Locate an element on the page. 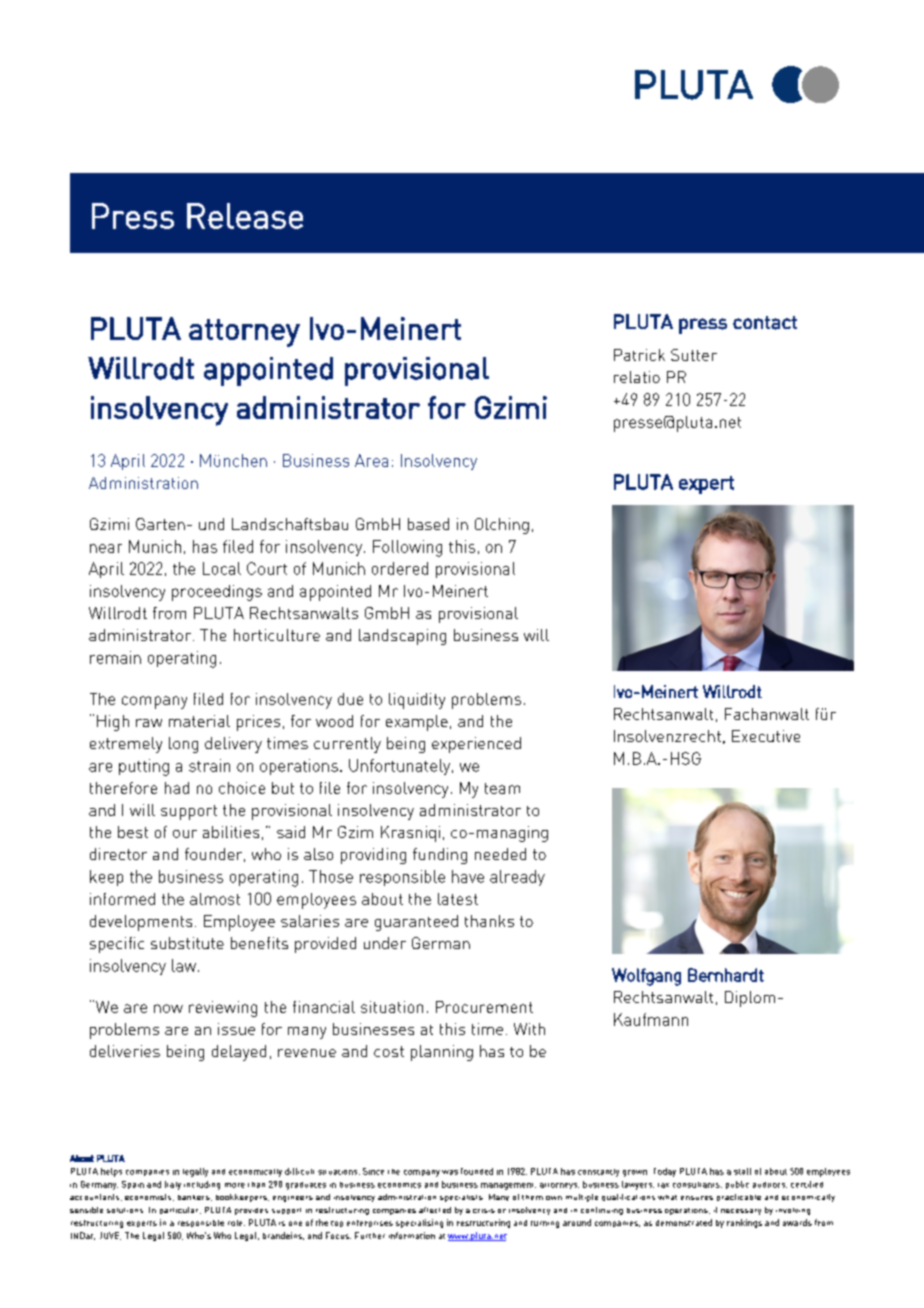  raw is located at coordinates (149, 723).
